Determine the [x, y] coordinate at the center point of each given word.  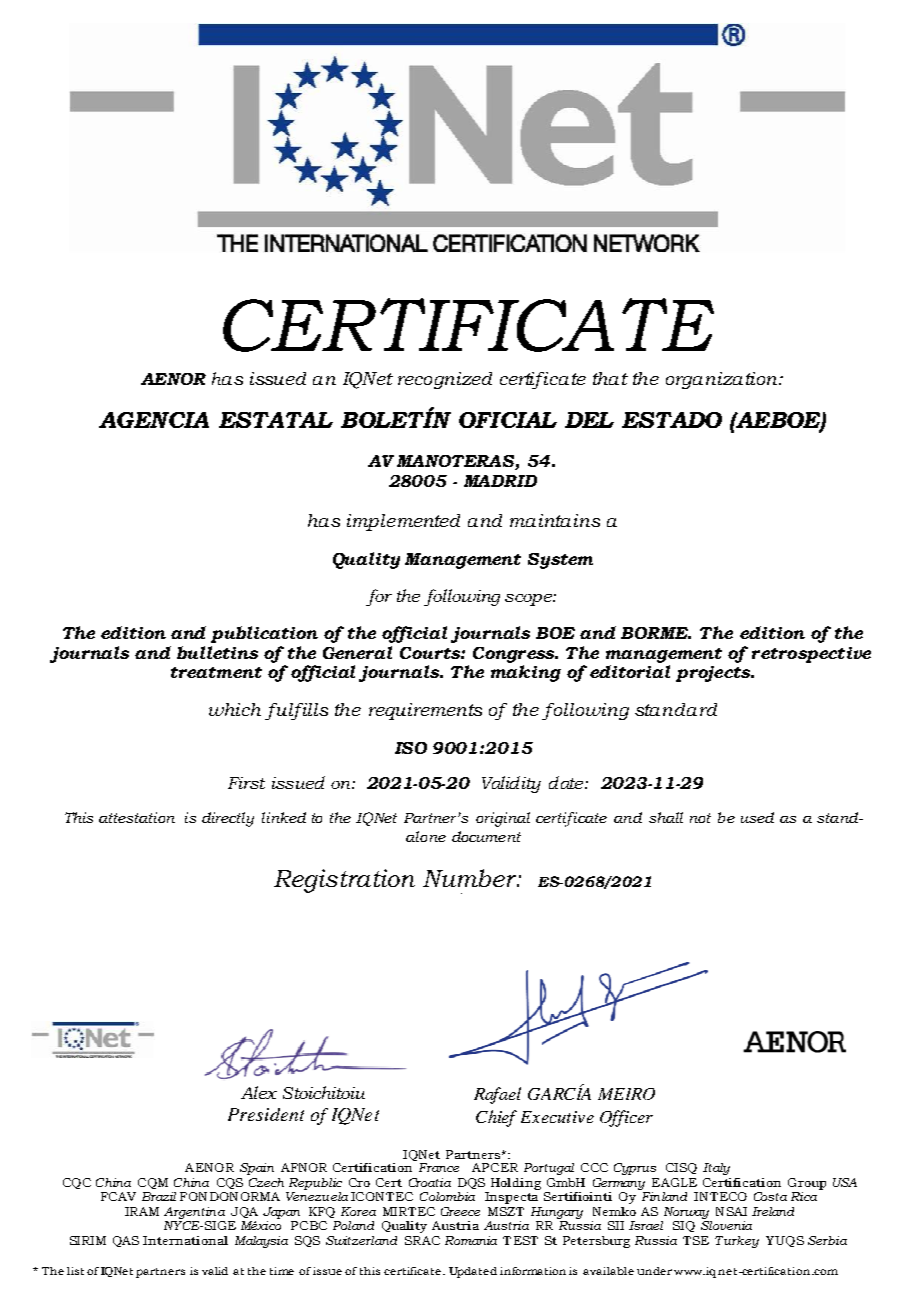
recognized [445, 380]
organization [723, 380]
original [503, 819]
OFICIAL [508, 420]
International [185, 1240]
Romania [471, 1240]
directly [228, 819]
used [757, 817]
